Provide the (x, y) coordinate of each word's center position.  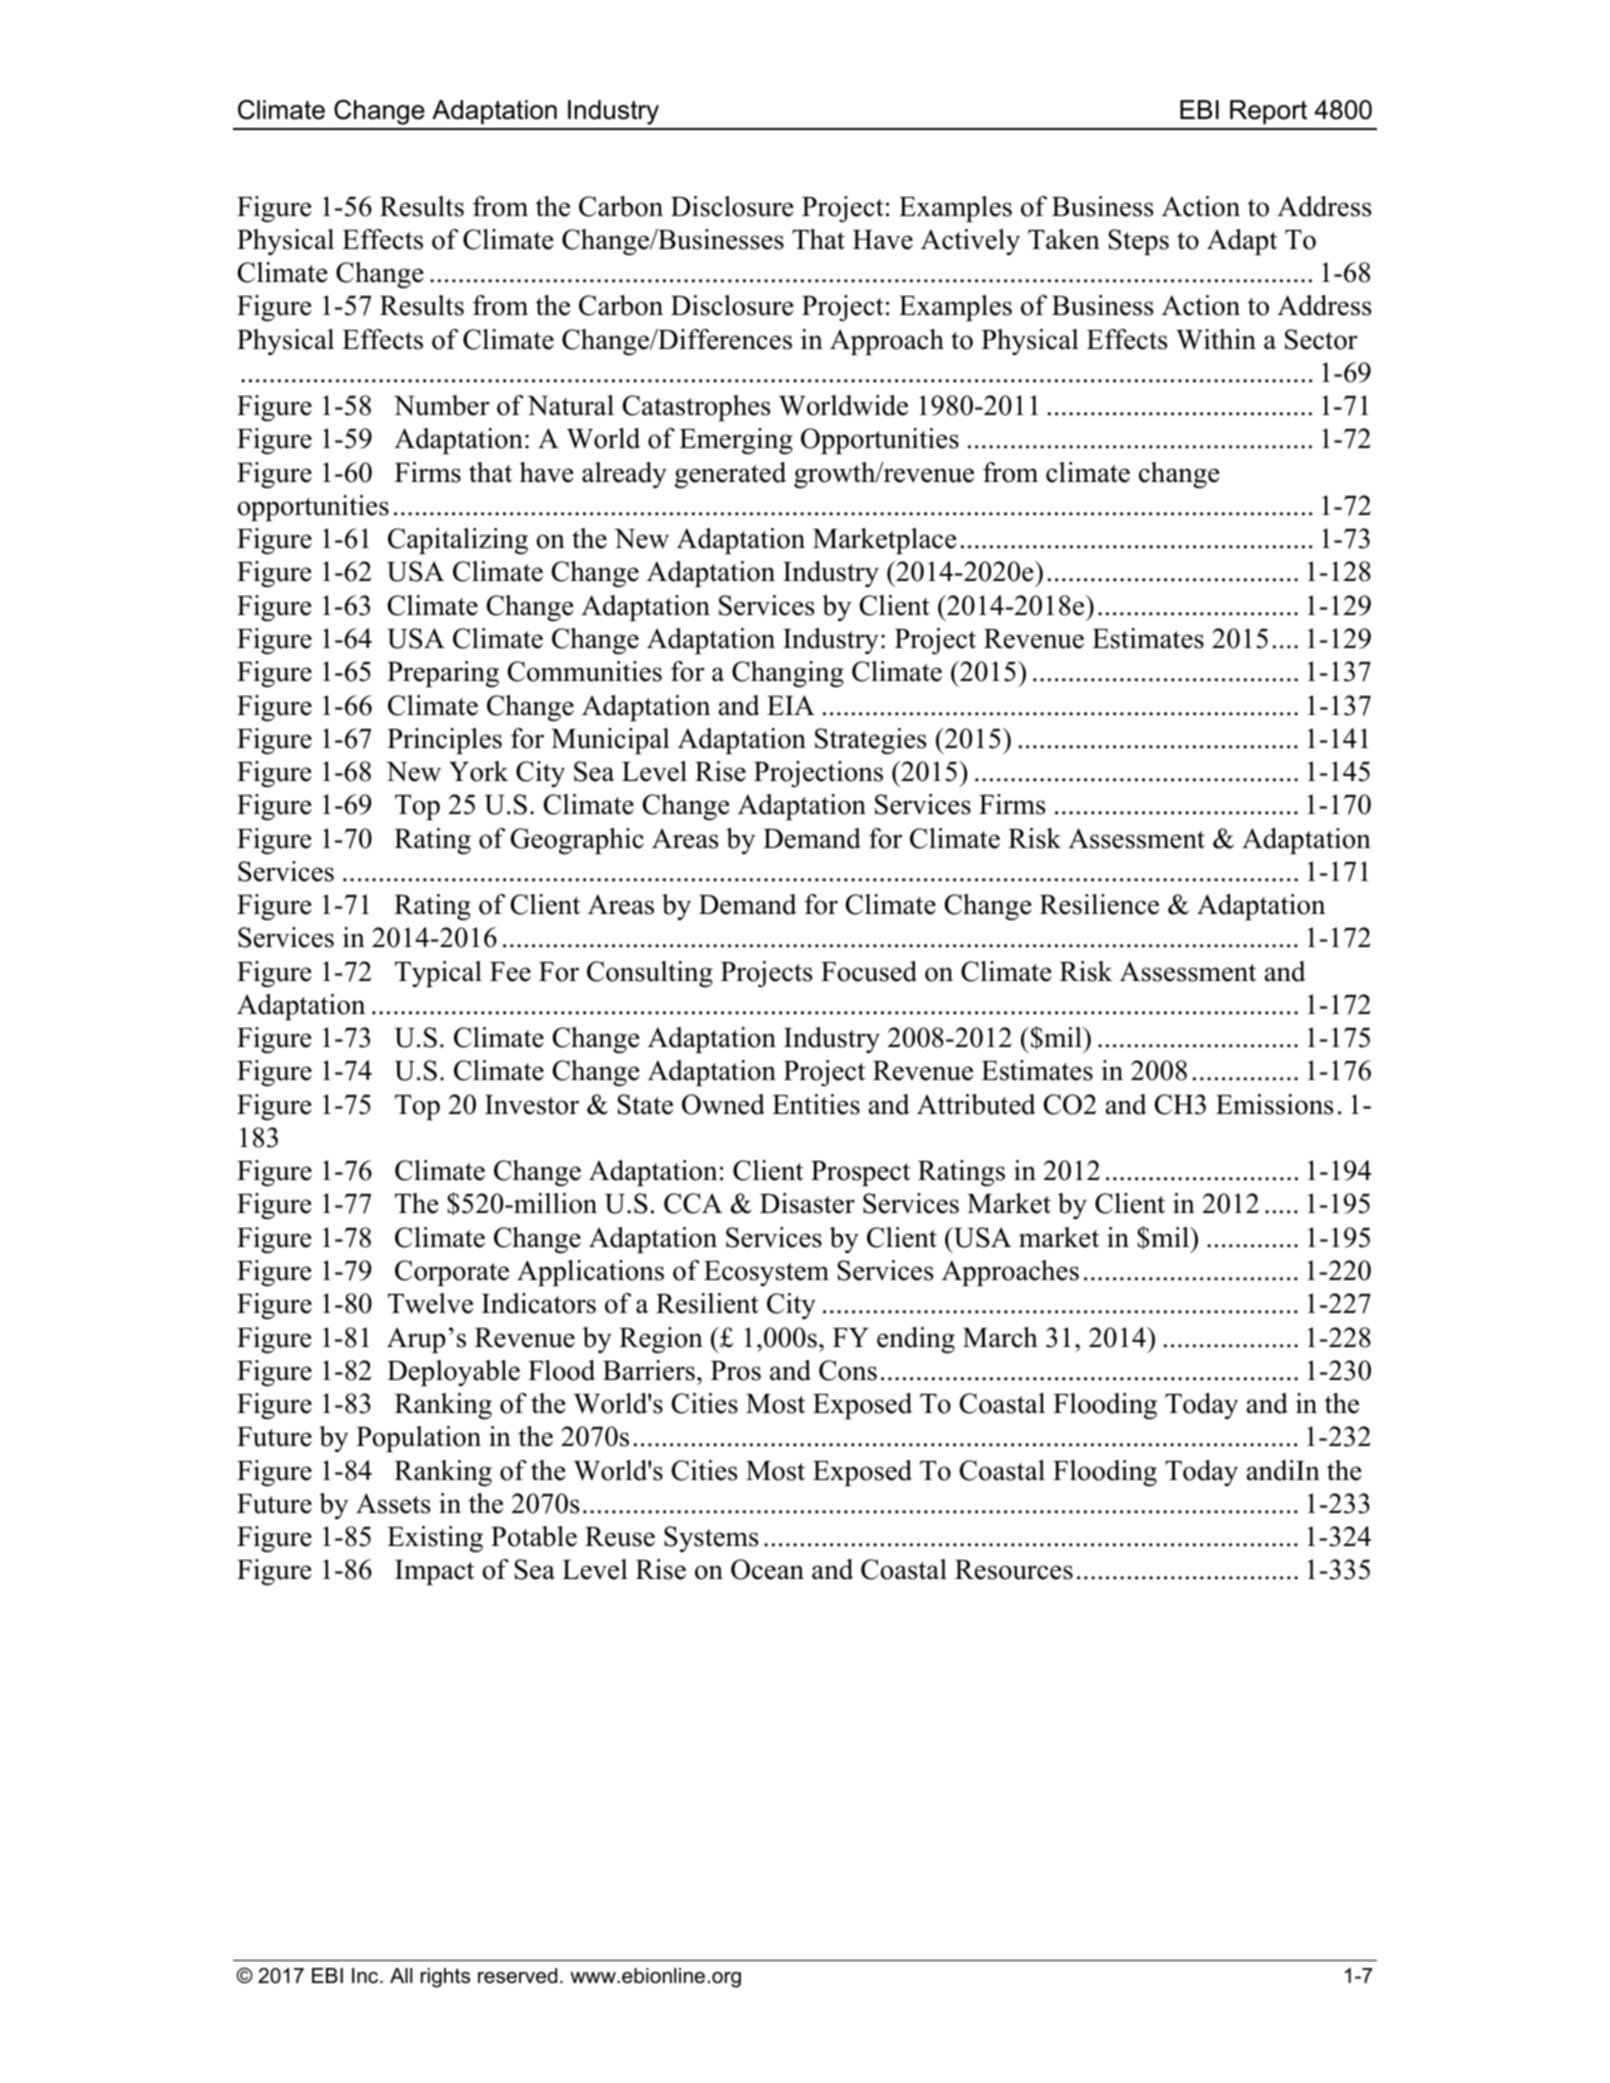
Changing (788, 674)
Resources (1014, 1570)
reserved (517, 1976)
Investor (532, 1105)
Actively (970, 242)
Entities (816, 1104)
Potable (534, 1536)
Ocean (767, 1569)
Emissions (1274, 1104)
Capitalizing (458, 541)
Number (442, 405)
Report (1268, 112)
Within (1216, 339)
